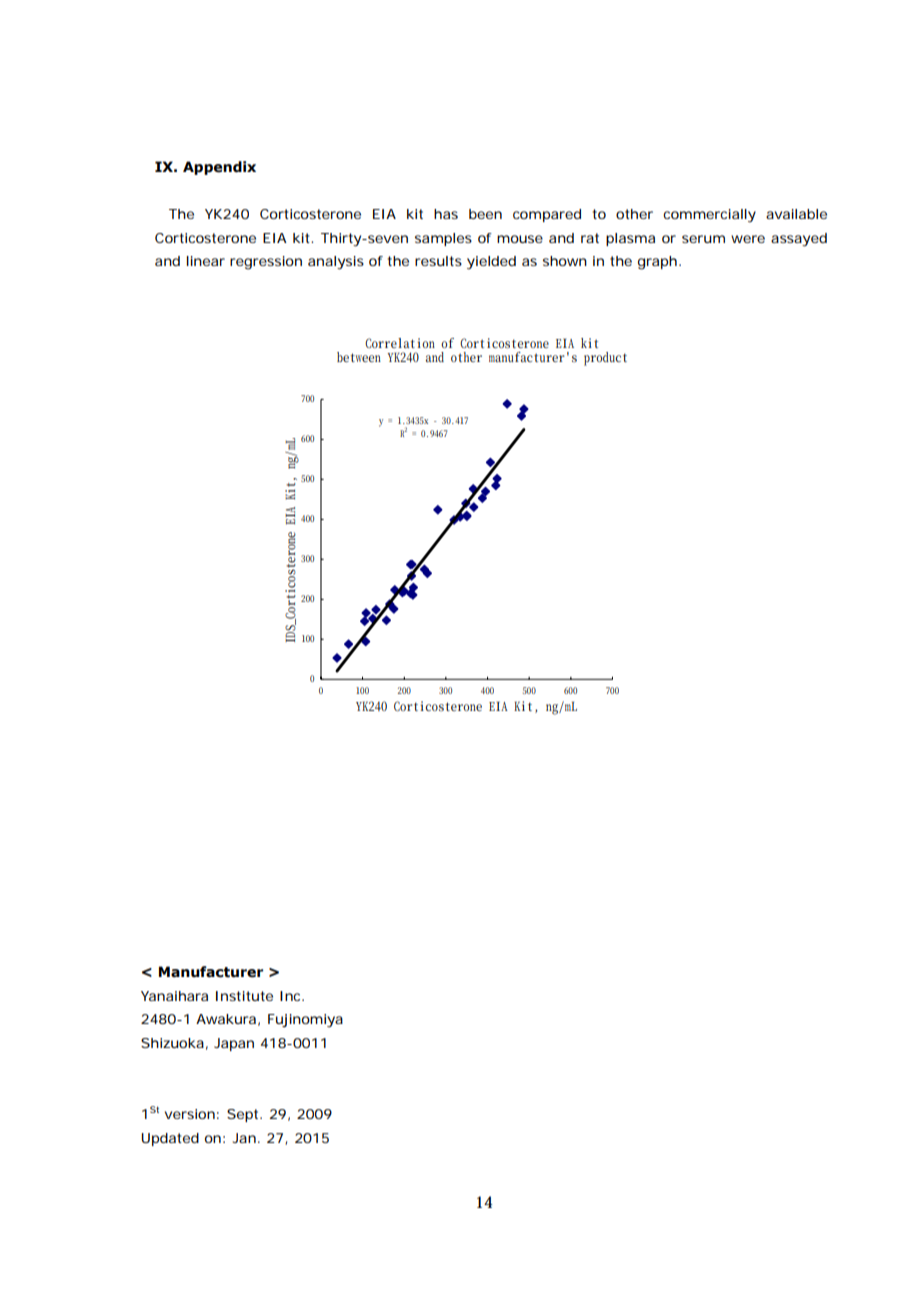 This screenshot has width=924, height=1308. I want to click on been, so click(485, 214).
